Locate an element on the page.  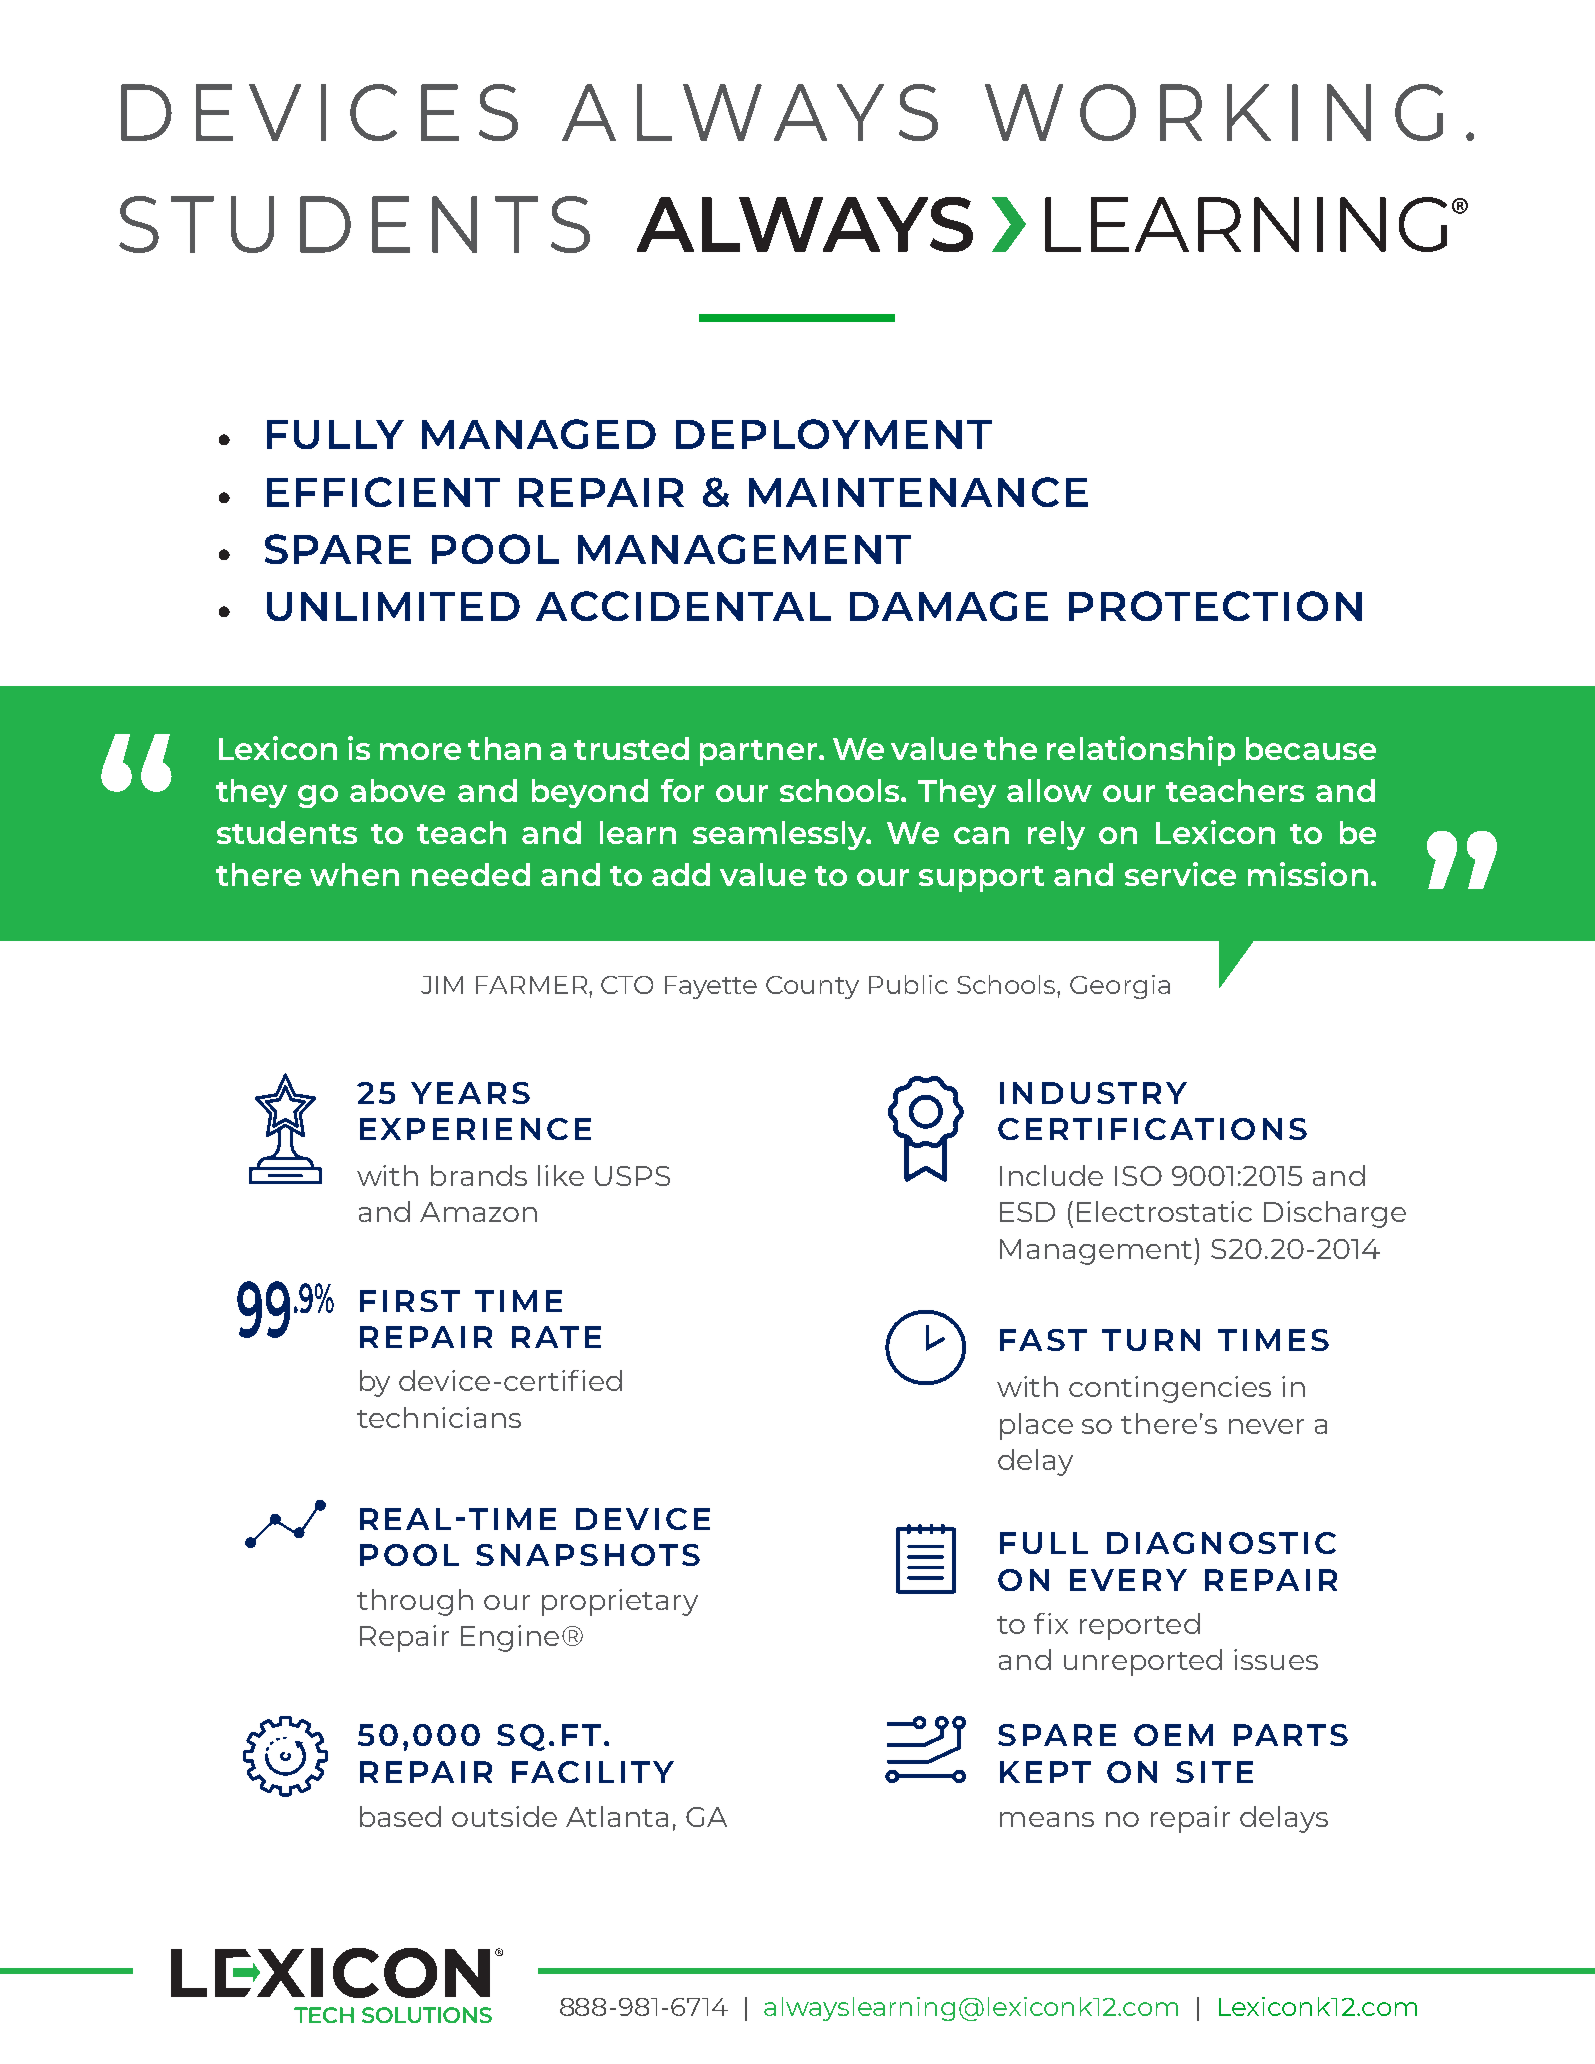
OEM is located at coordinates (1173, 1735).
